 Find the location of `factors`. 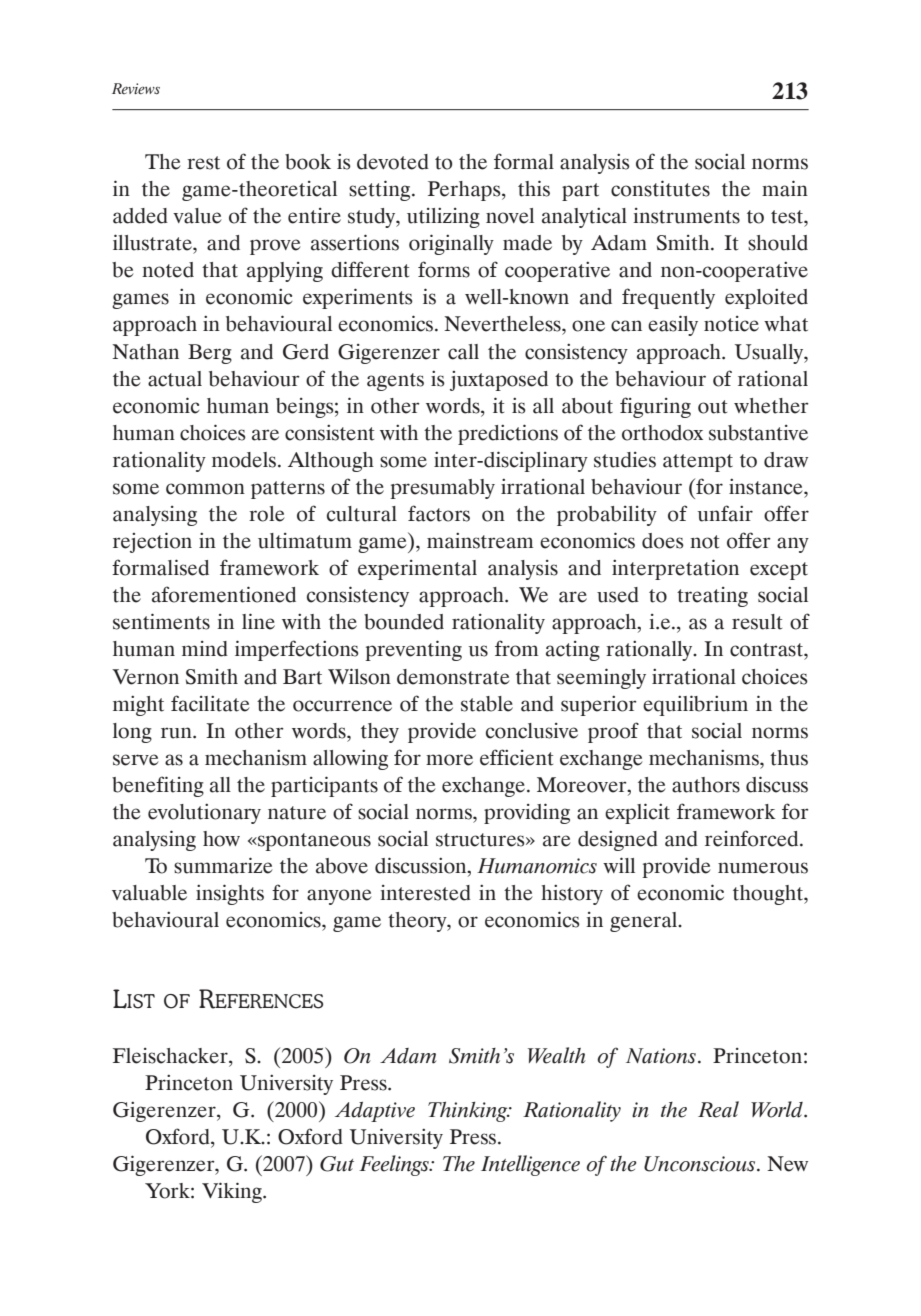

factors is located at coordinates (439, 513).
